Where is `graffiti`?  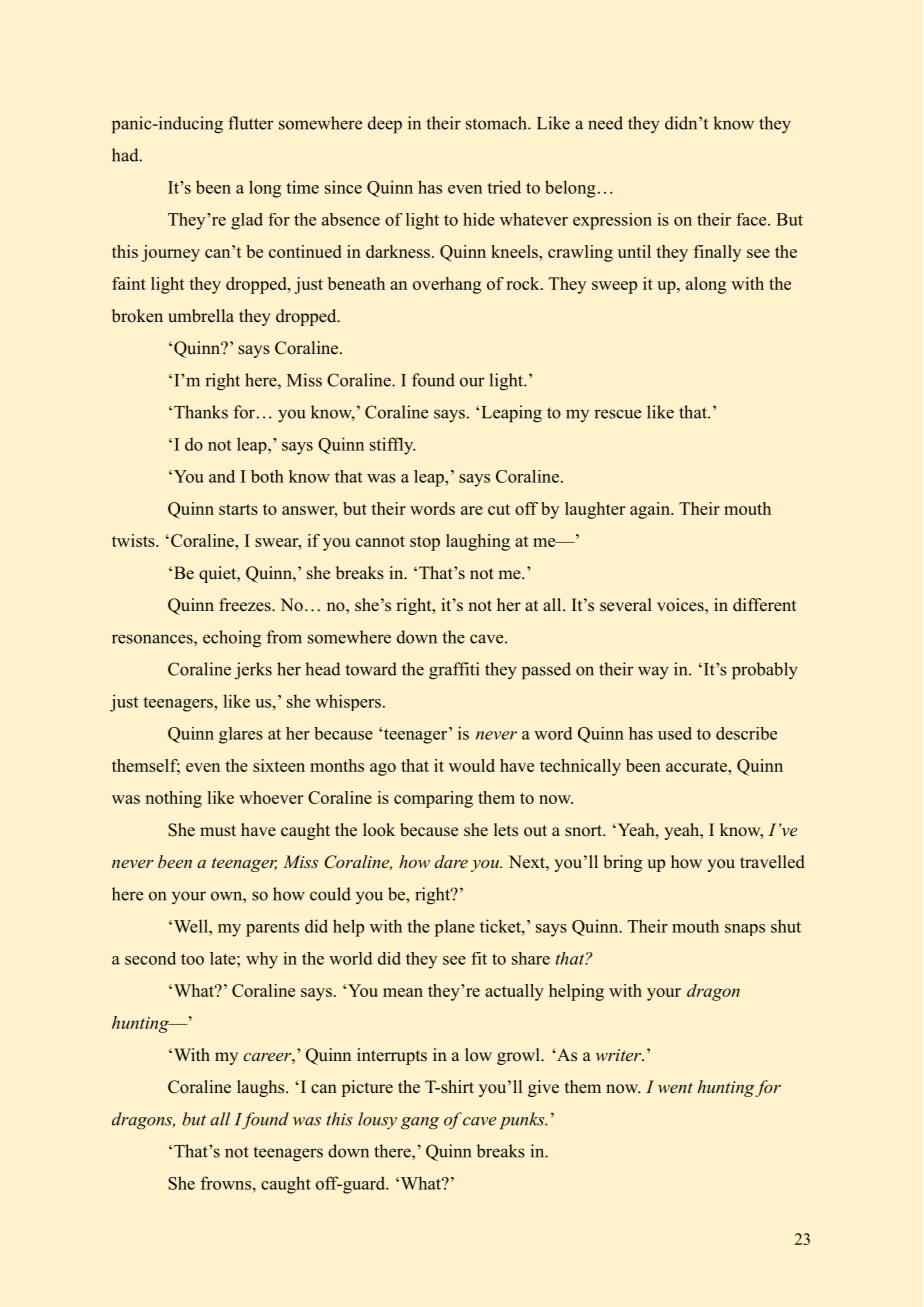
graffiti is located at coordinates (454, 671).
